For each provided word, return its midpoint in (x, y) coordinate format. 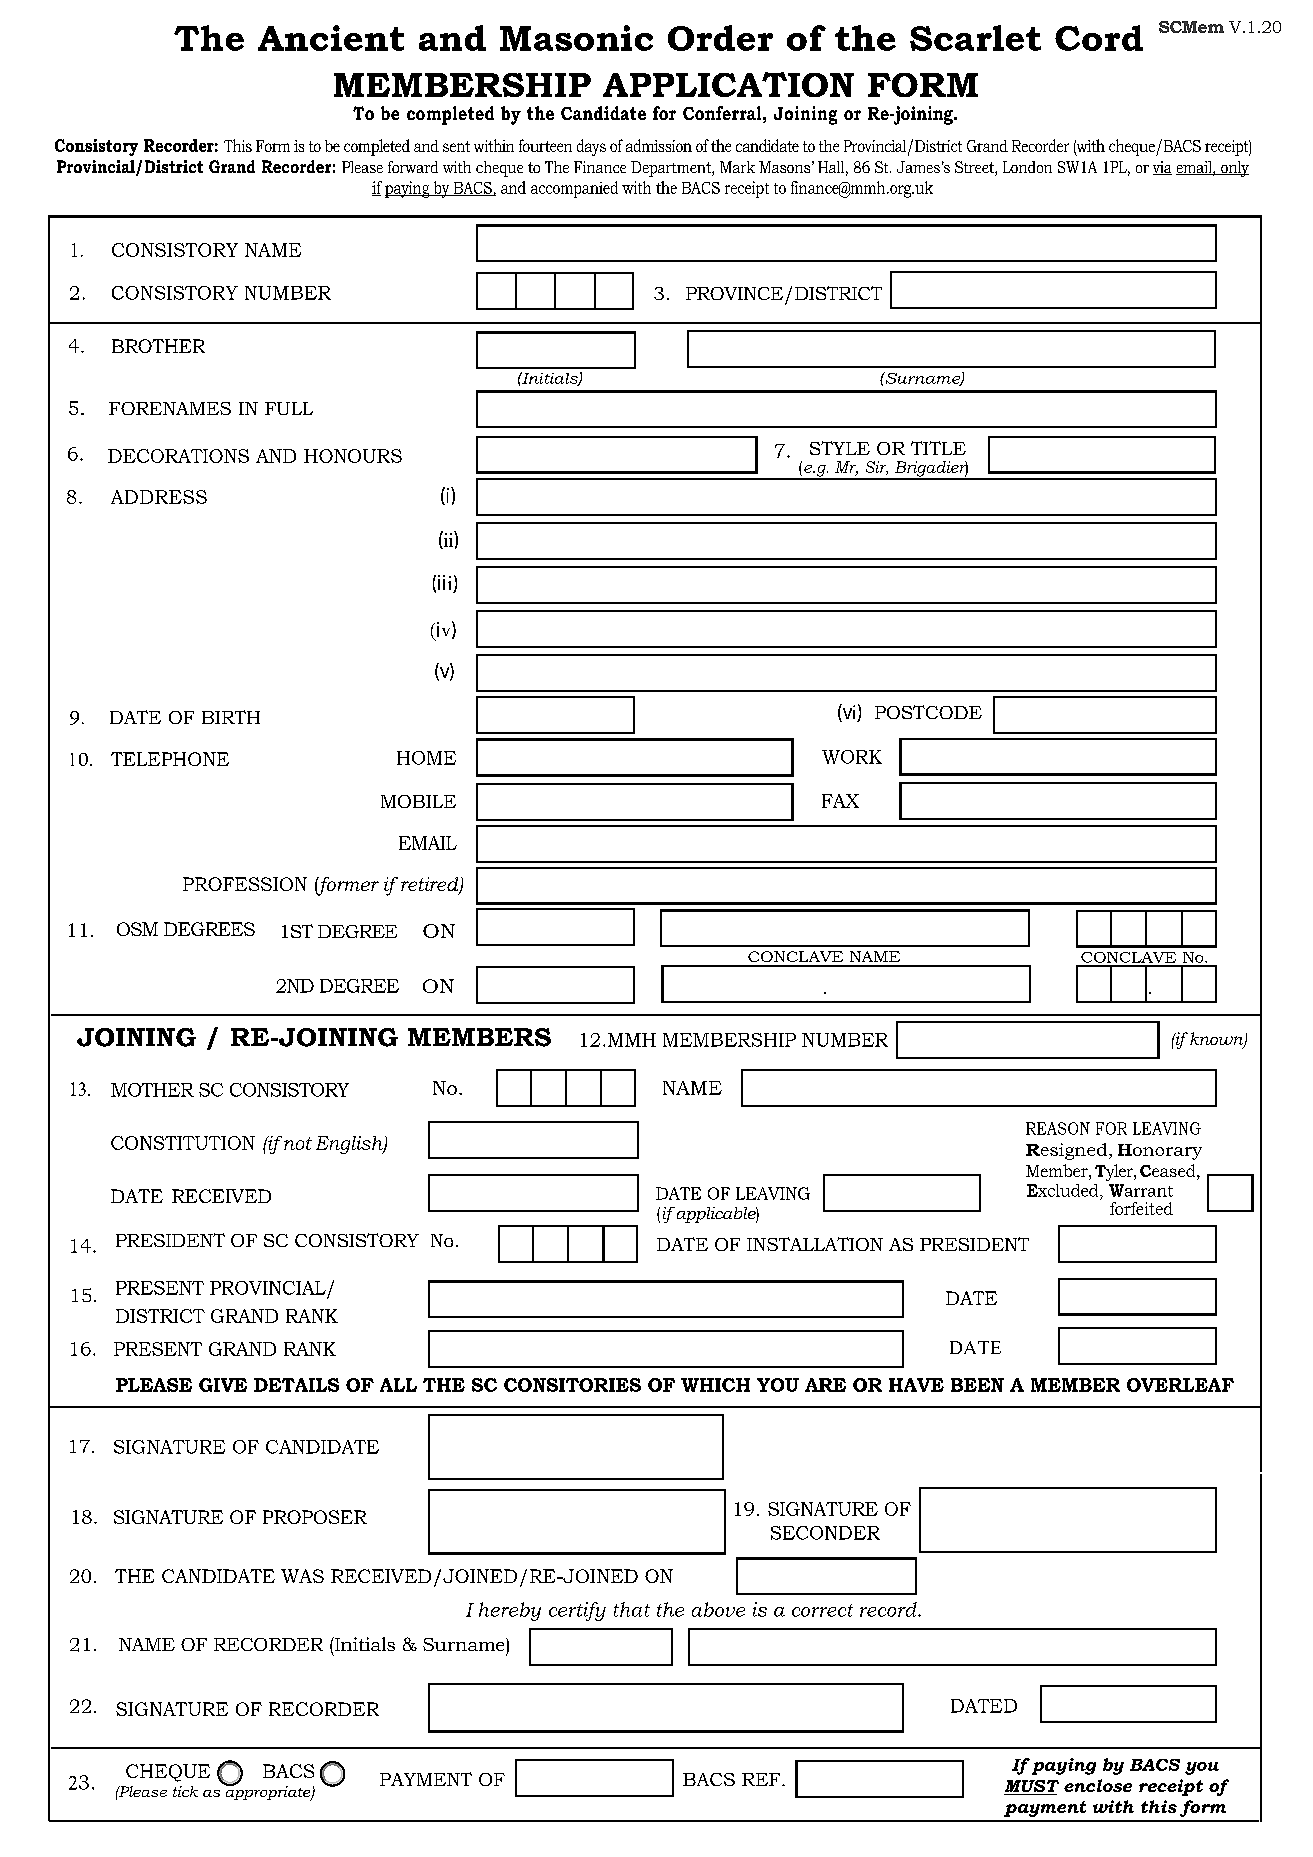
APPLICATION (728, 84)
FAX (840, 801)
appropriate (268, 1792)
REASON (1058, 1128)
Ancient (331, 38)
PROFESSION (245, 884)
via (1162, 168)
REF (762, 1779)
